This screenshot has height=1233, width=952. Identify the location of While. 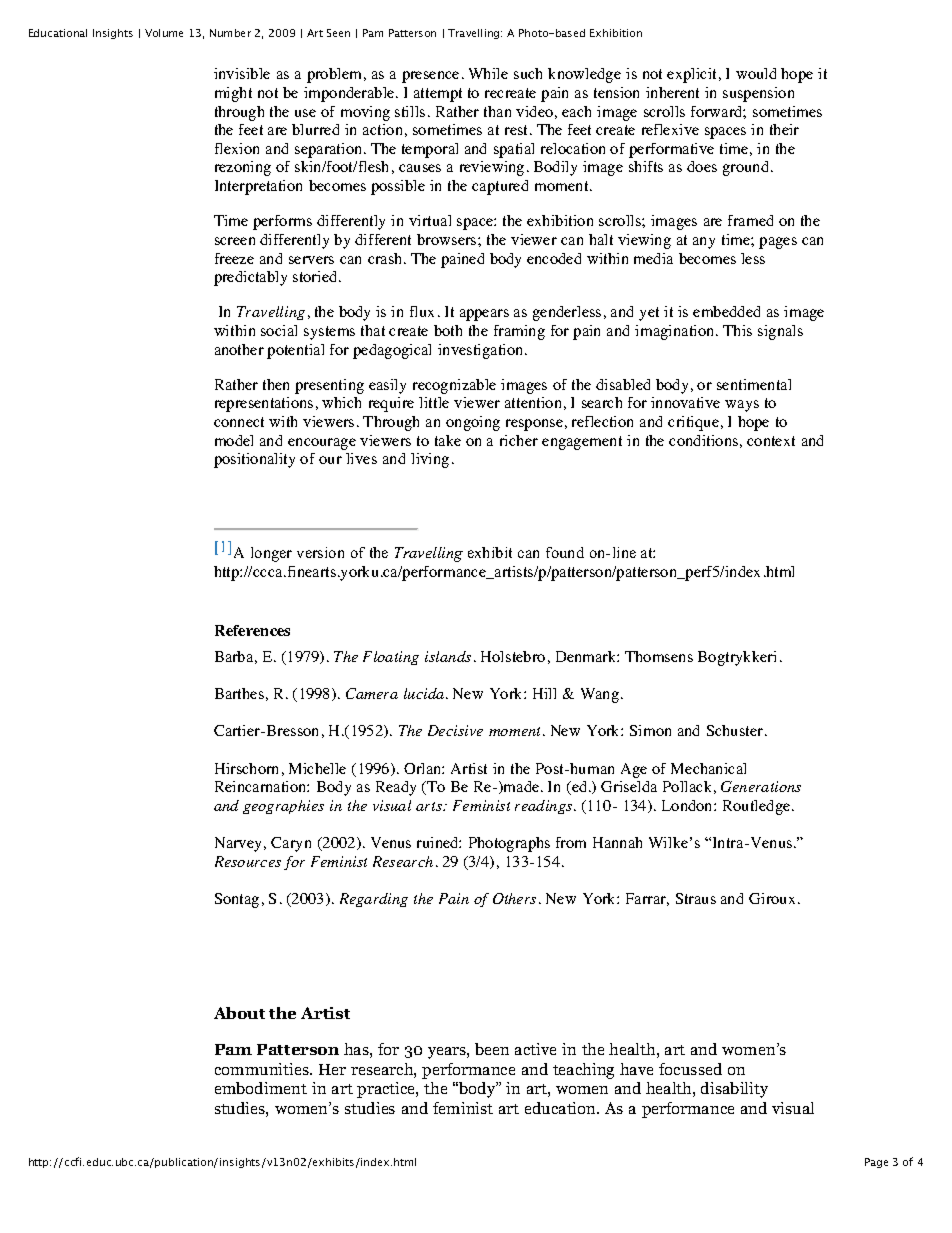
(488, 73).
